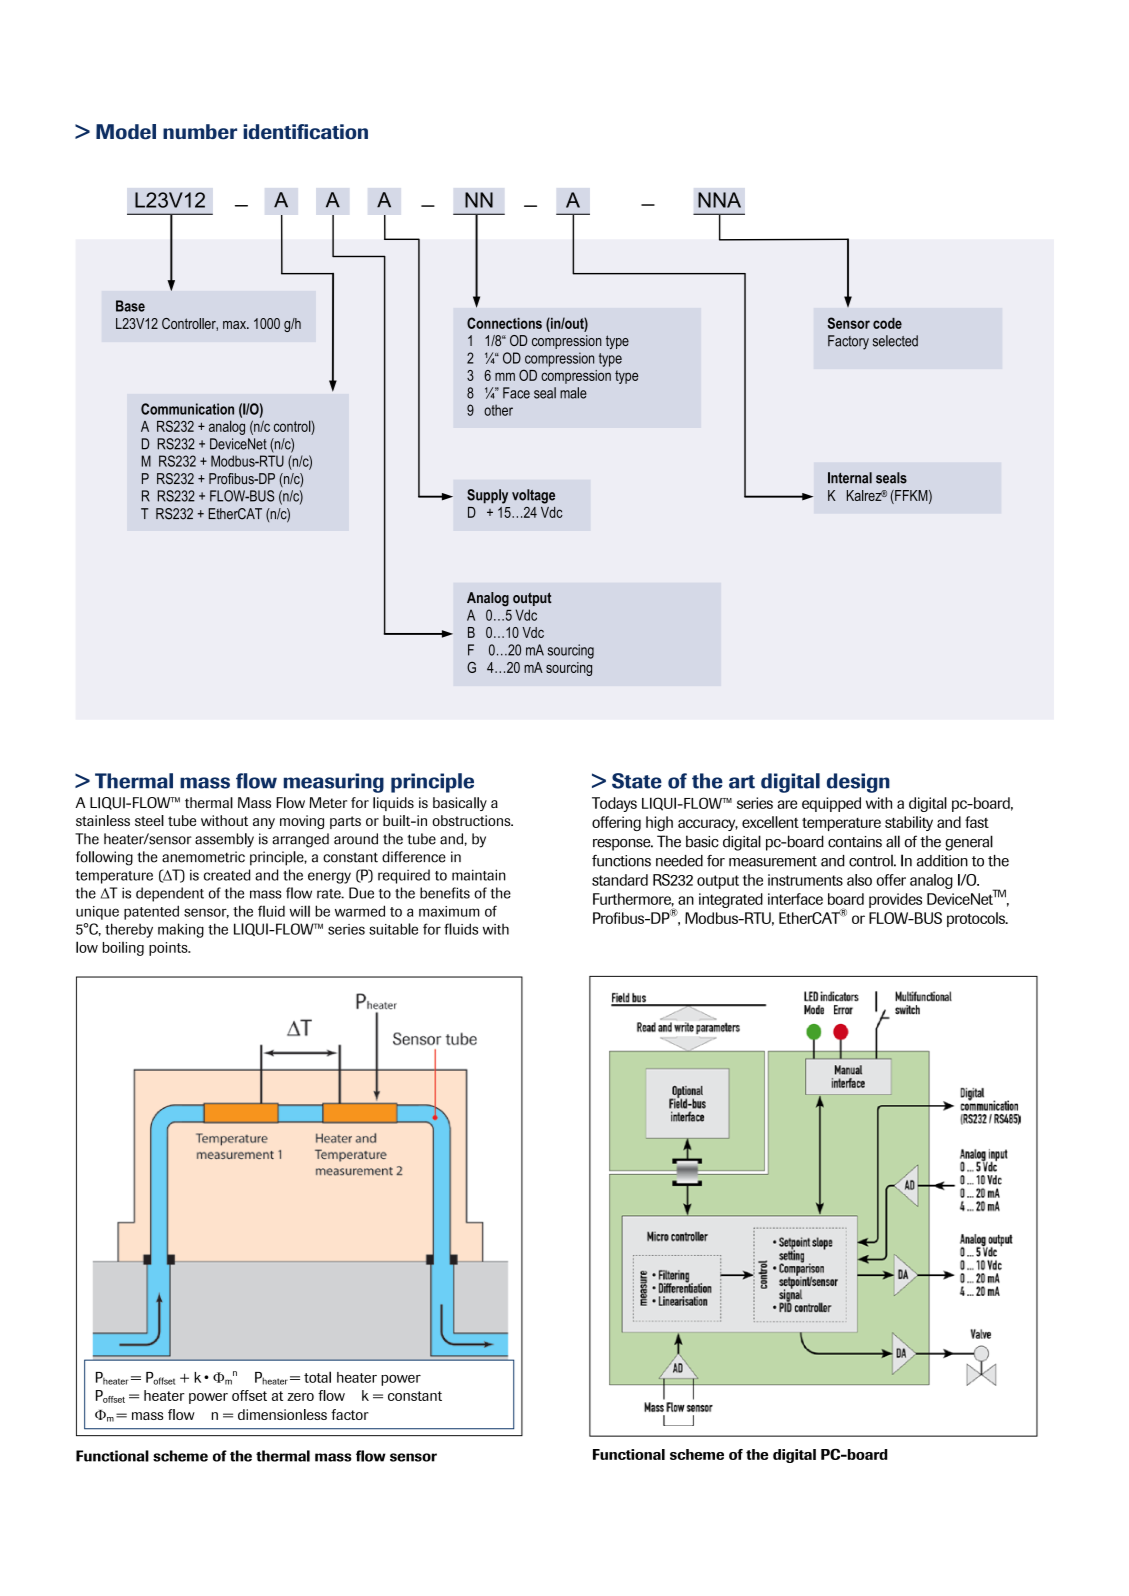 The height and width of the page is (1596, 1129). What do you see at coordinates (282, 1414) in the page?
I see `dimensionless` at bounding box center [282, 1414].
